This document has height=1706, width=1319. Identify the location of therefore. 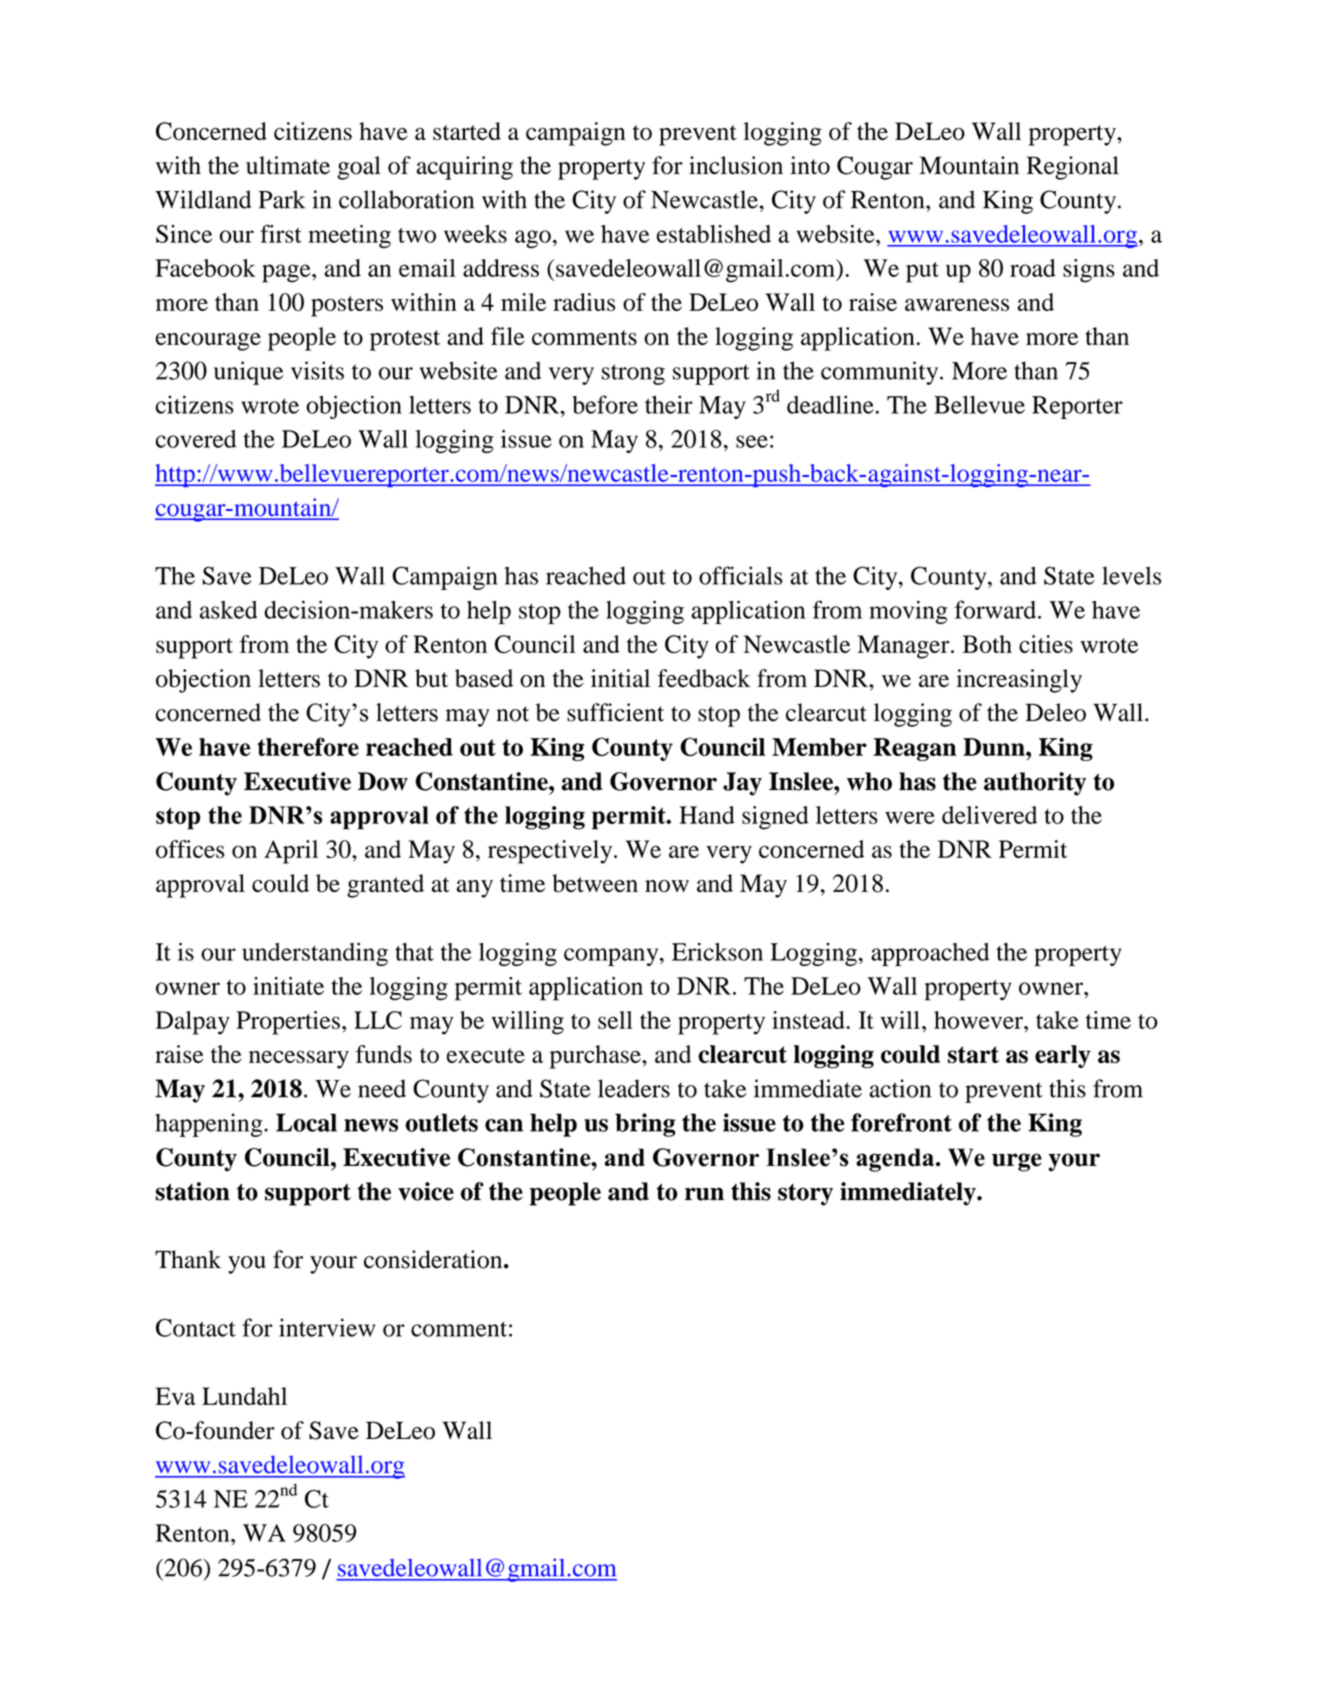
(308, 746).
